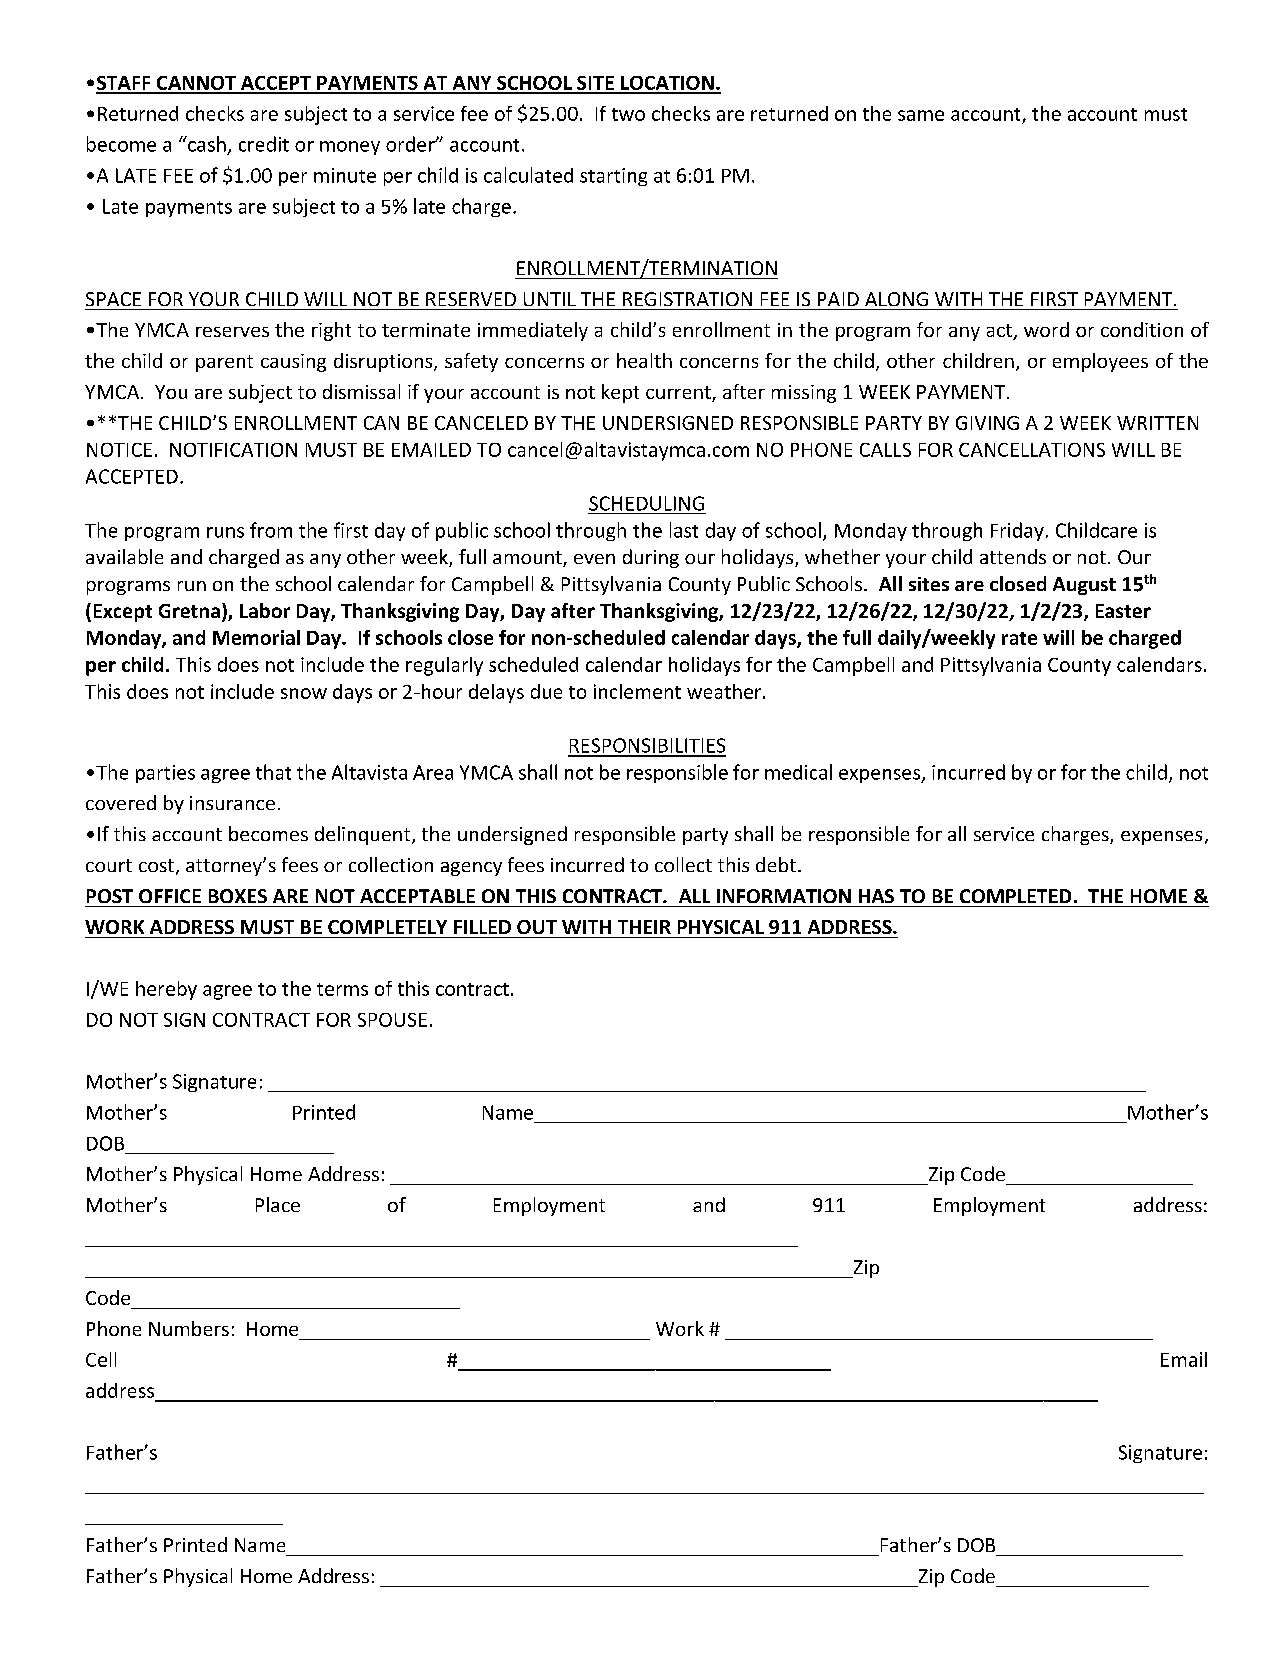 This screenshot has height=1661, width=1284. What do you see at coordinates (1015, 896) in the screenshot?
I see `COMPLETED` at bounding box center [1015, 896].
